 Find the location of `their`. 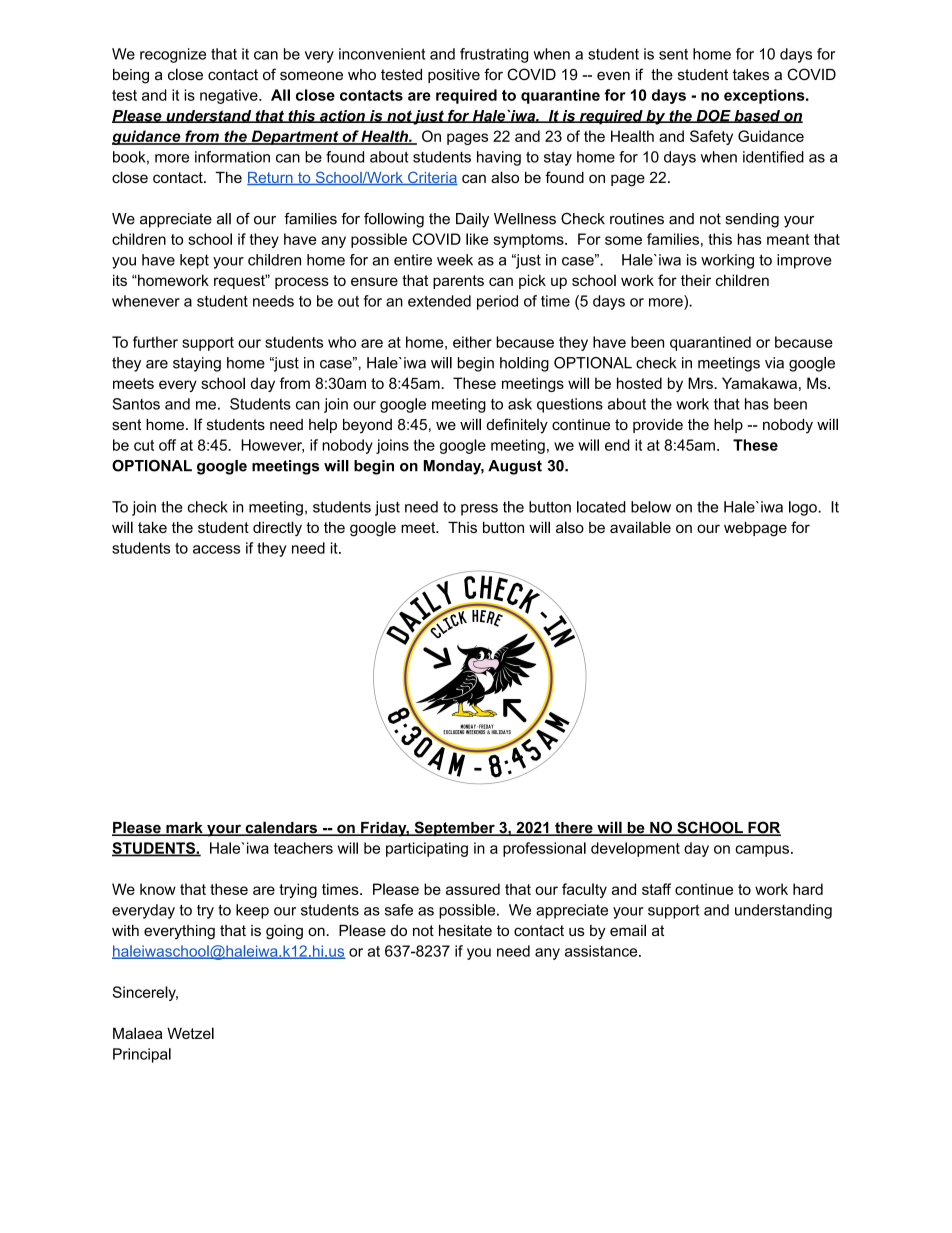

their is located at coordinates (696, 280).
